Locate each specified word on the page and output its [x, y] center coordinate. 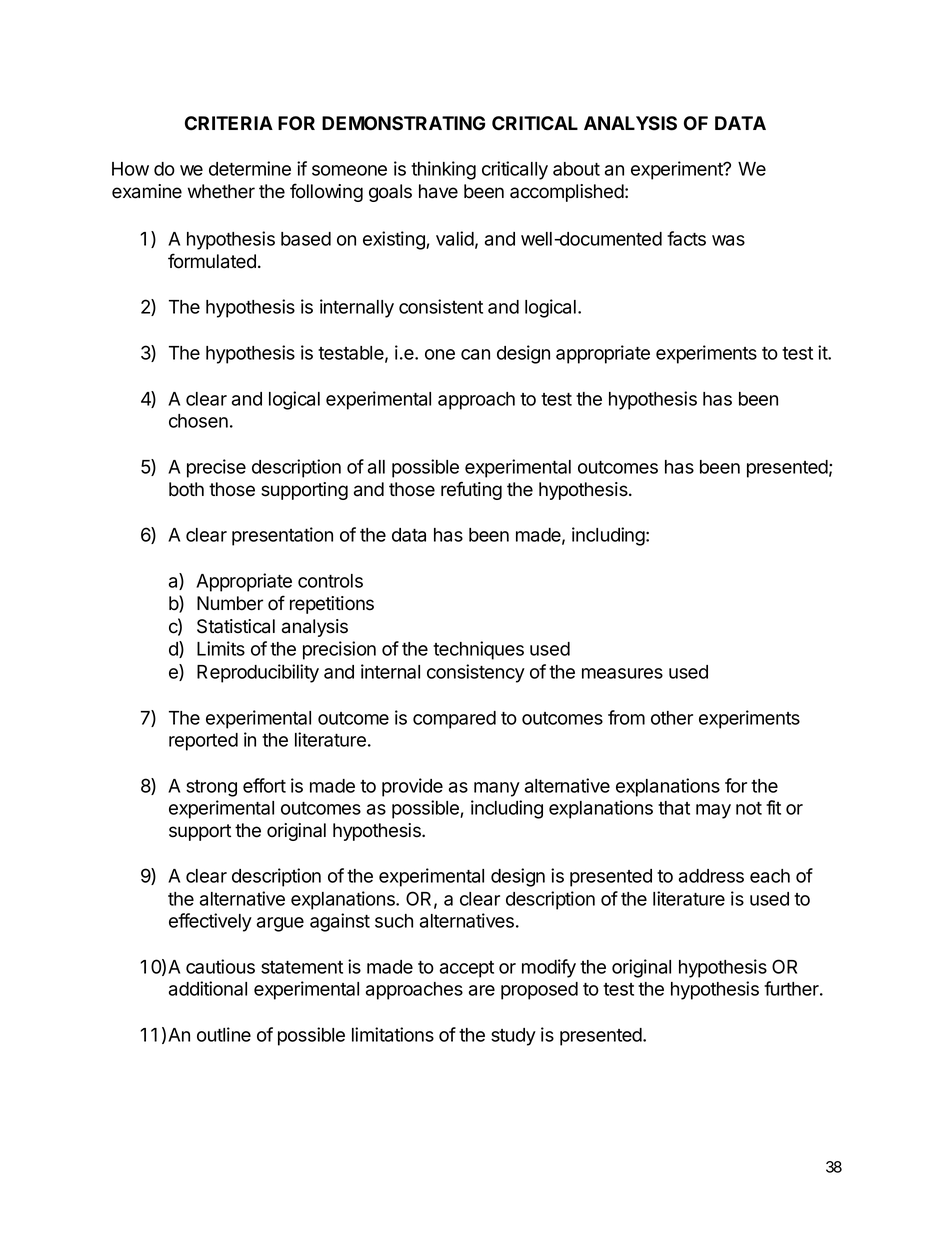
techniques [478, 650]
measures [622, 673]
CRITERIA [229, 123]
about [576, 169]
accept [467, 969]
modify [549, 968]
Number [230, 603]
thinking [443, 170]
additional [208, 988]
